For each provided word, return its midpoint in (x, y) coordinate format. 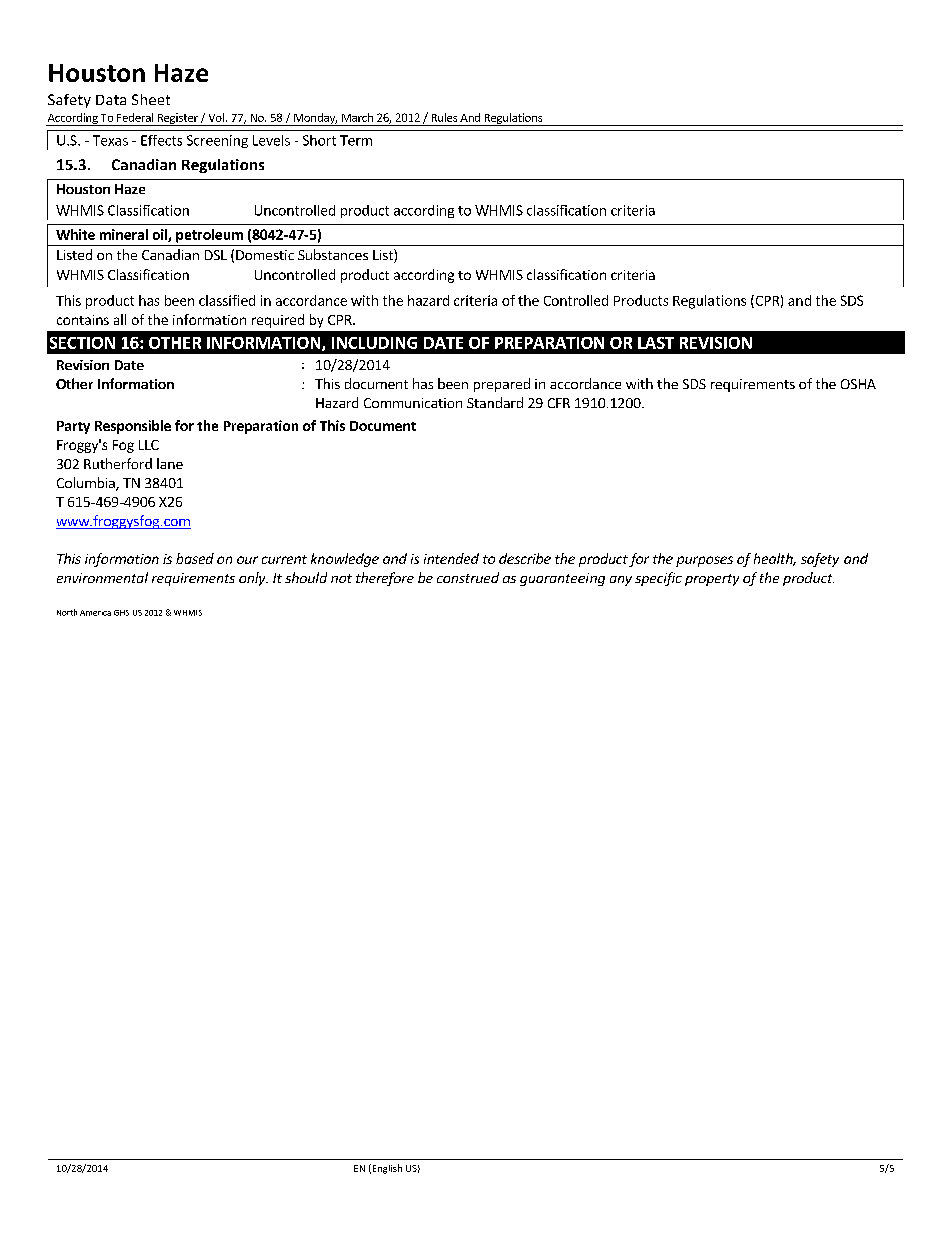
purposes (704, 561)
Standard (495, 402)
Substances (333, 254)
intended (451, 558)
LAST (656, 343)
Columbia (87, 484)
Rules (444, 117)
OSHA (858, 384)
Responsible (133, 427)
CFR (559, 403)
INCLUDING (374, 343)
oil (161, 235)
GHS (121, 613)
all (120, 319)
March (357, 117)
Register (177, 119)
